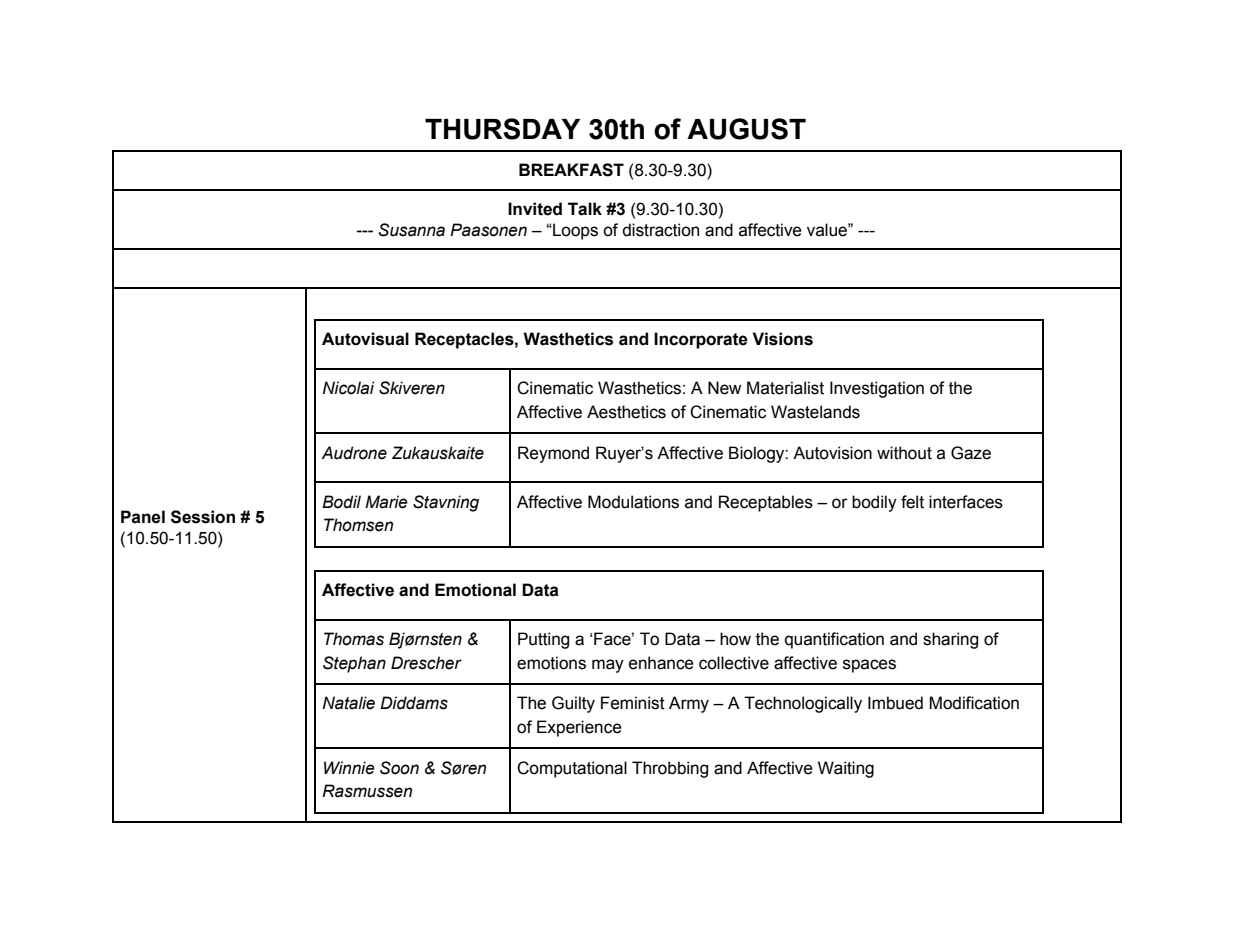  Describe the element at coordinates (746, 129) in the image. I see `AUGUST` at that location.
